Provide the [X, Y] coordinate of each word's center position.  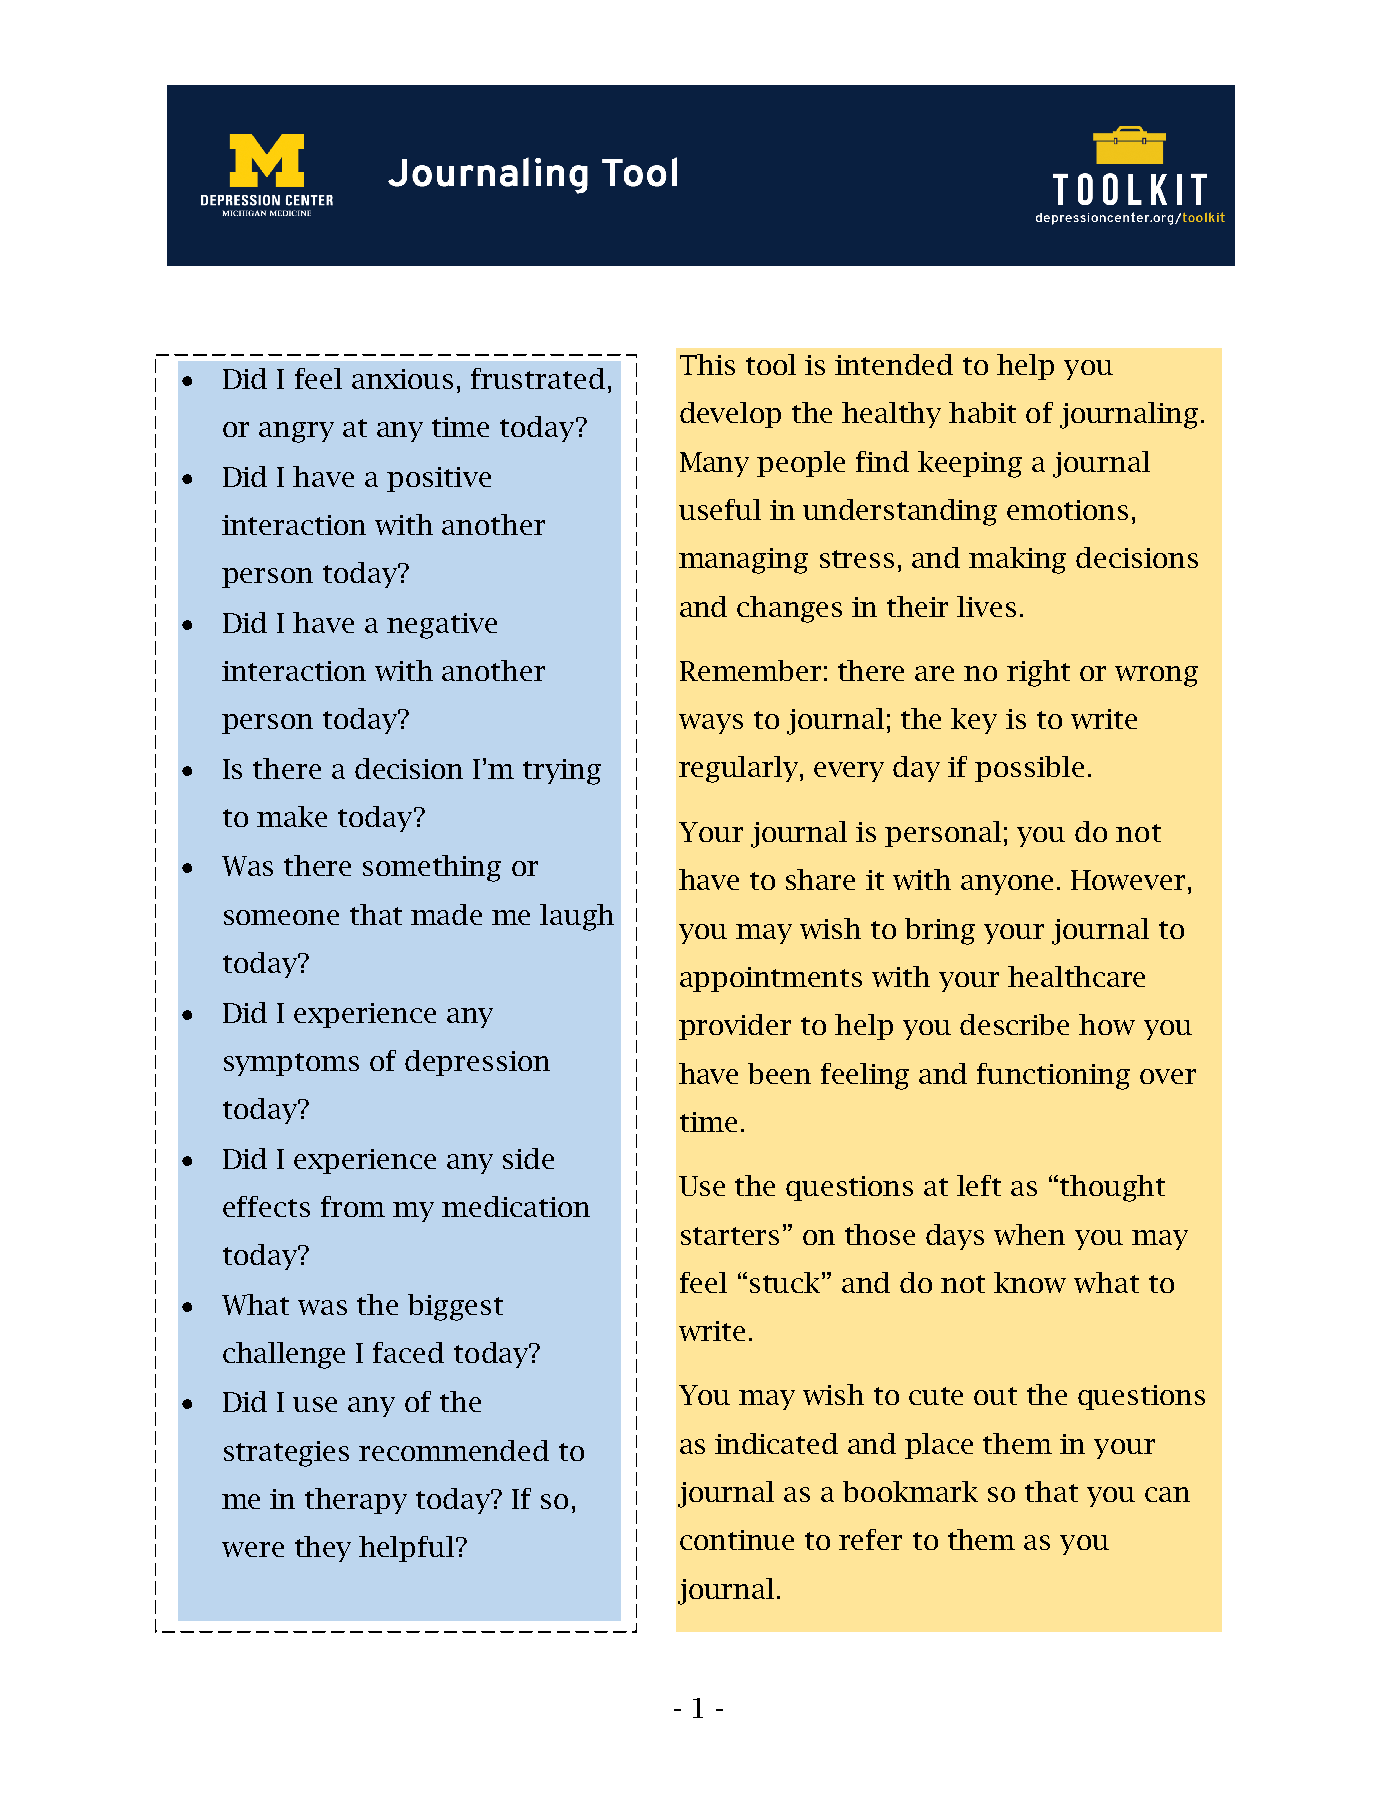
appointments [771, 979]
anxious [402, 379]
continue [737, 1540]
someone [281, 917]
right [1038, 673]
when [1029, 1234]
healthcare [1076, 976]
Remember [750, 670]
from [353, 1206]
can [1167, 1494]
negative [442, 626]
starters [730, 1236]
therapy [356, 1501]
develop [730, 415]
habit [982, 412]
